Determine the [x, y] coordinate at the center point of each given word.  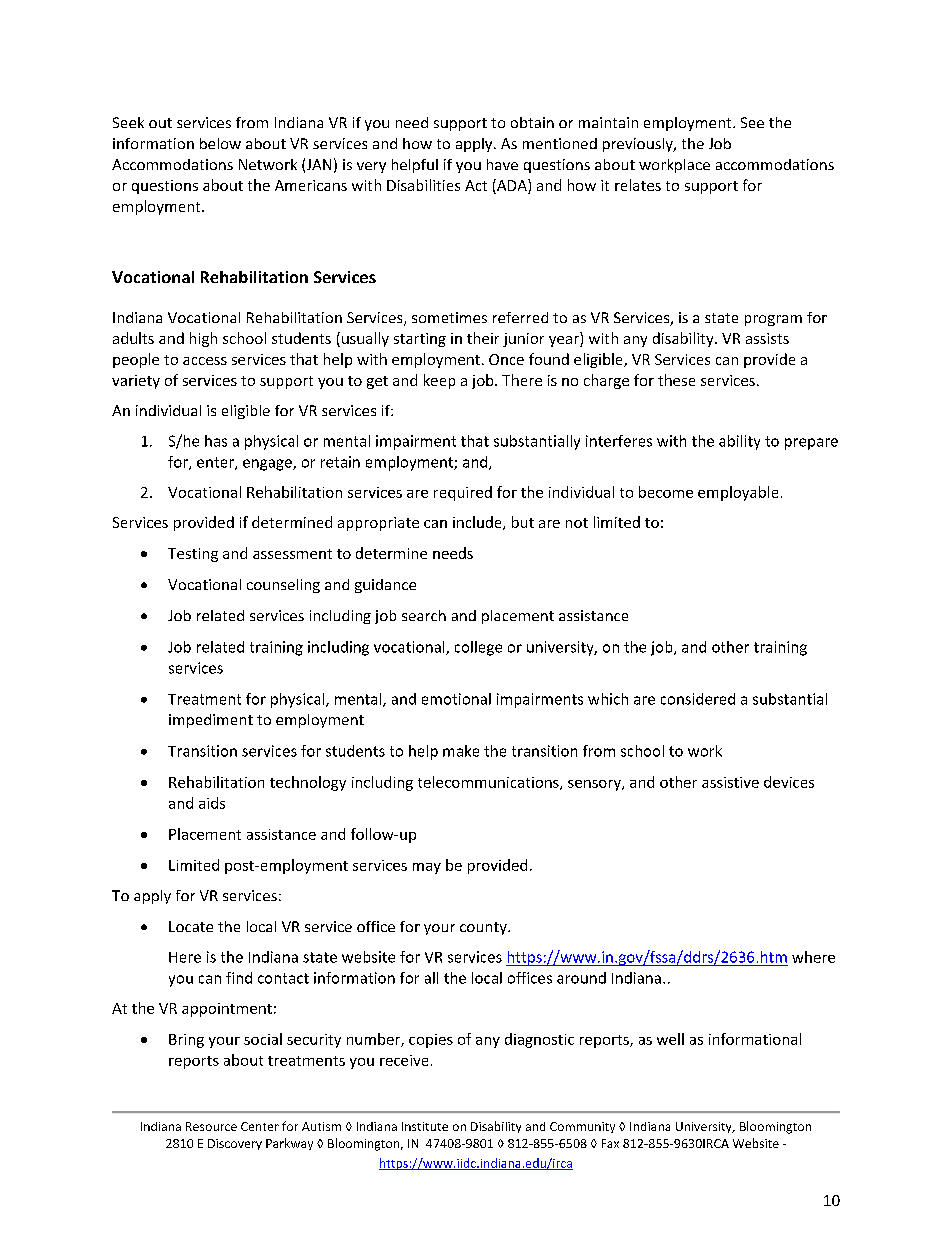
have [502, 164]
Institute [425, 1126]
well [670, 1039]
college [478, 648]
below [220, 143]
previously [639, 145]
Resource [211, 1126]
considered [698, 699]
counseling [283, 586]
